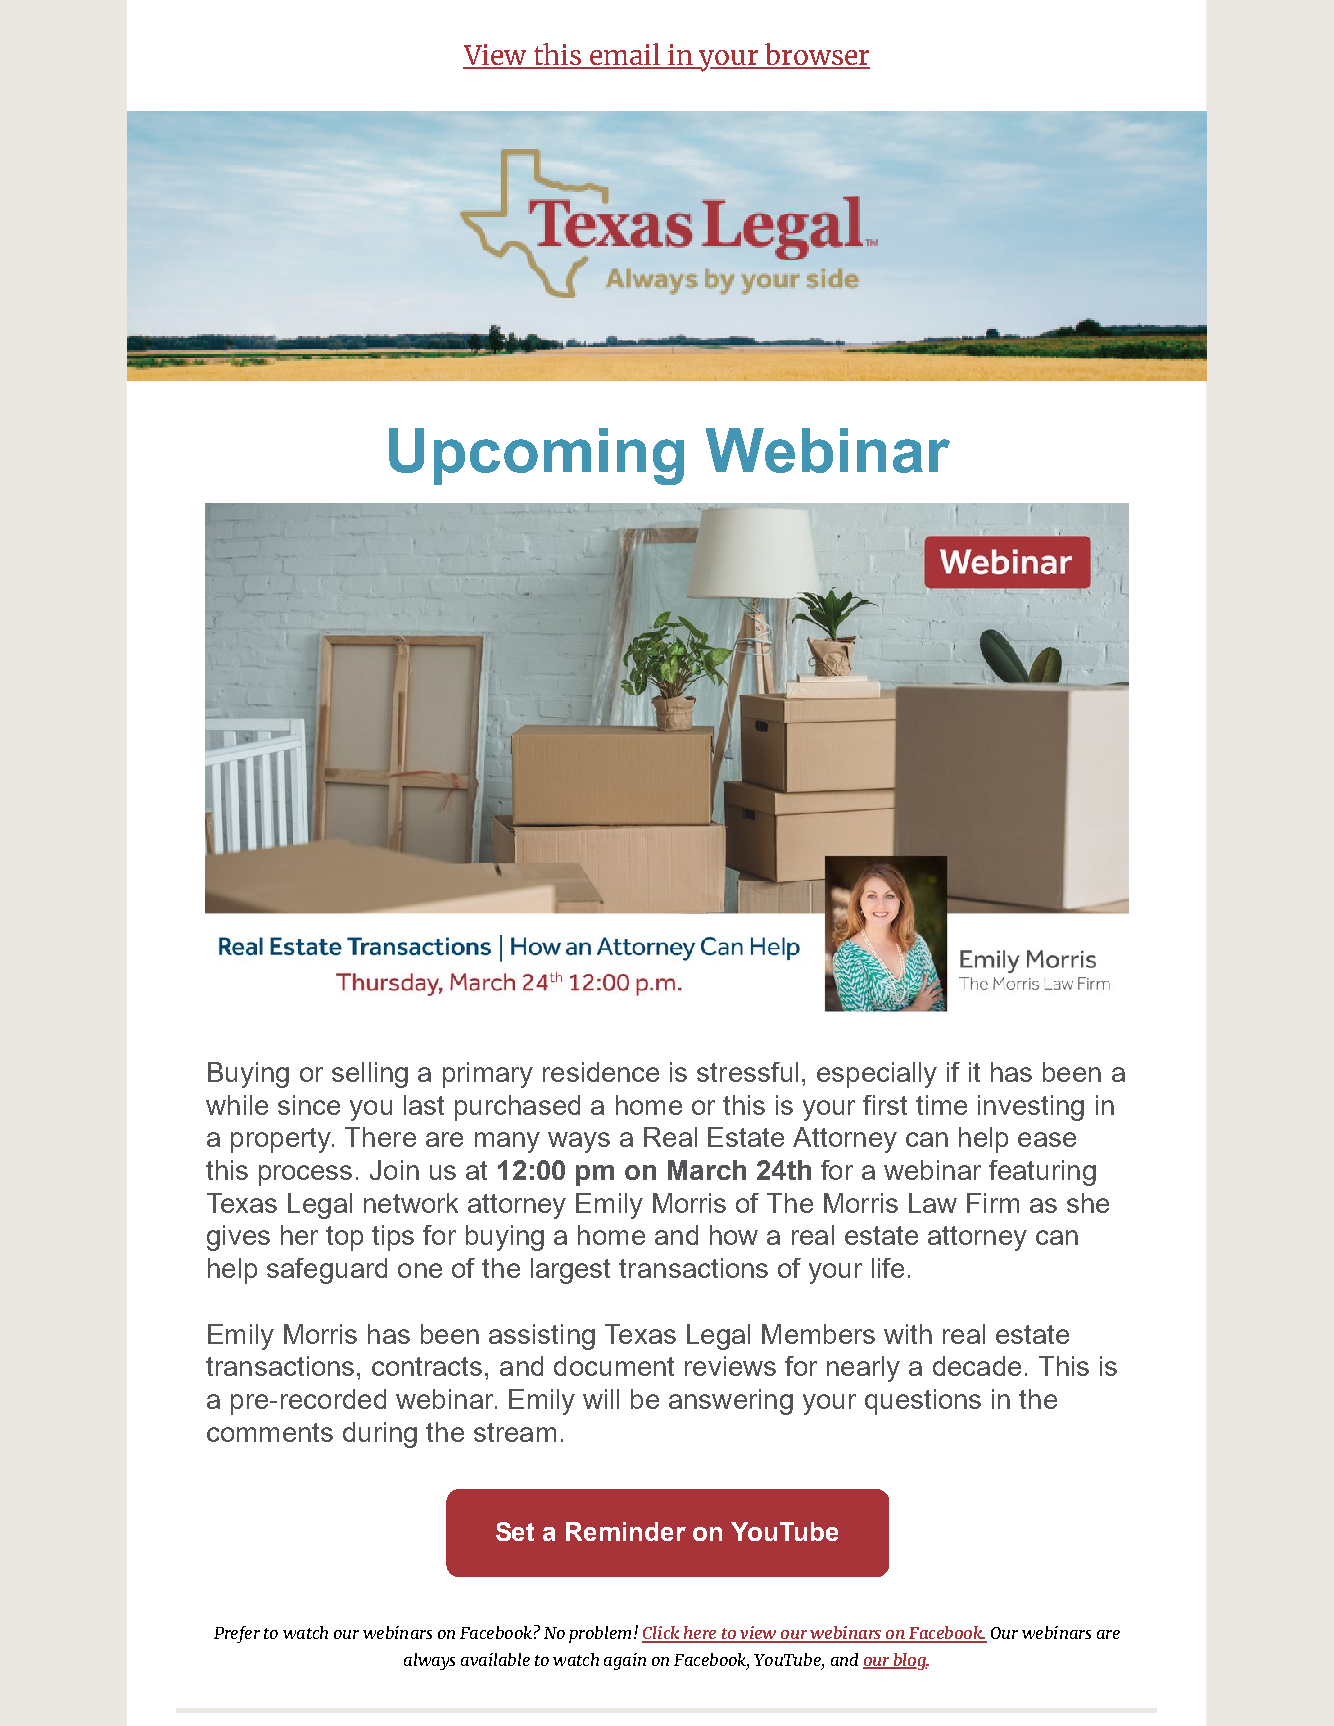 This image has height=1726, width=1334. I want to click on selling, so click(370, 1075).
